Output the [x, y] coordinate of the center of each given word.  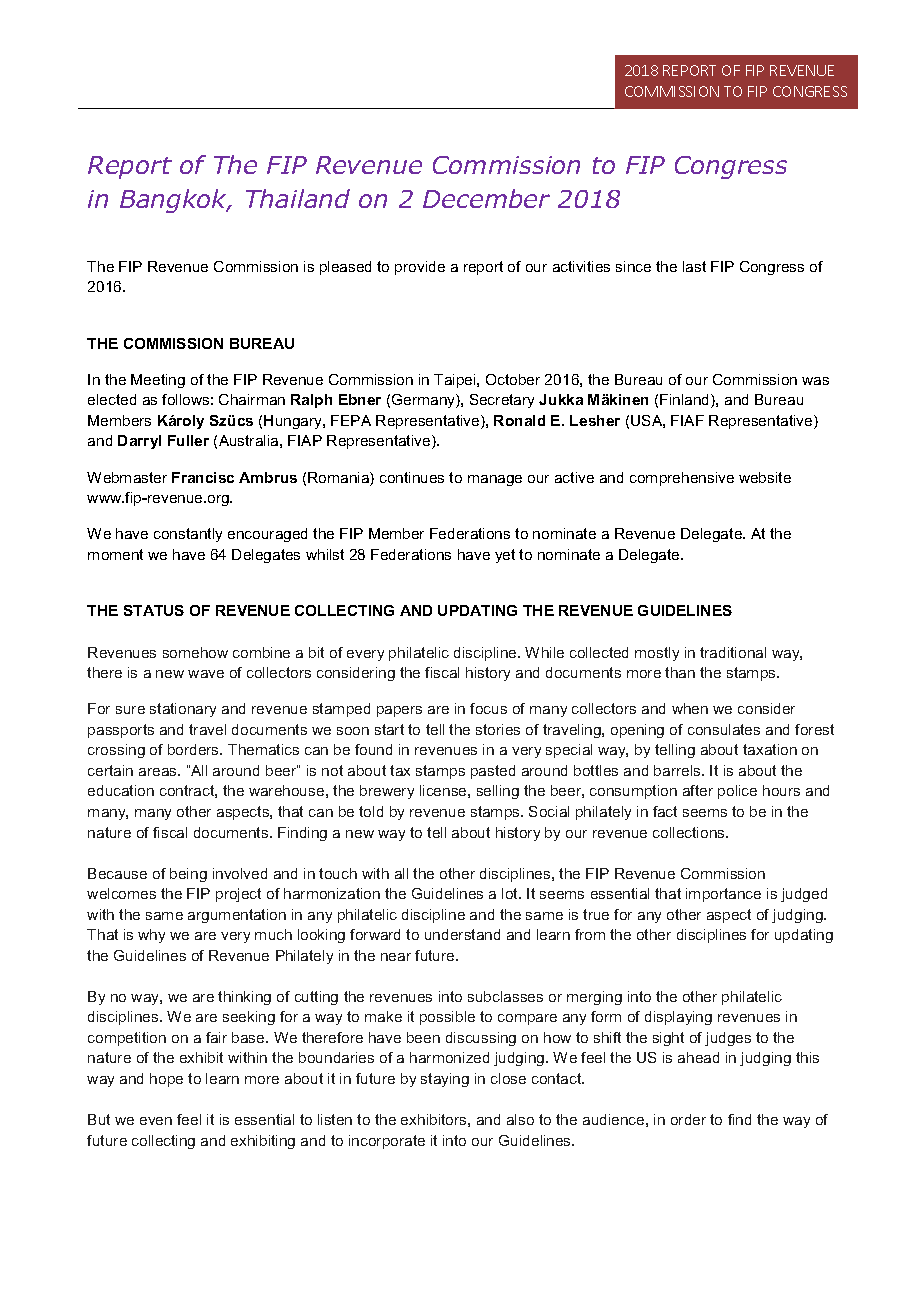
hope [166, 1080]
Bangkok [175, 201]
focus [488, 708]
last [694, 266]
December [486, 198]
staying [445, 1080]
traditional [733, 652]
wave [206, 674]
